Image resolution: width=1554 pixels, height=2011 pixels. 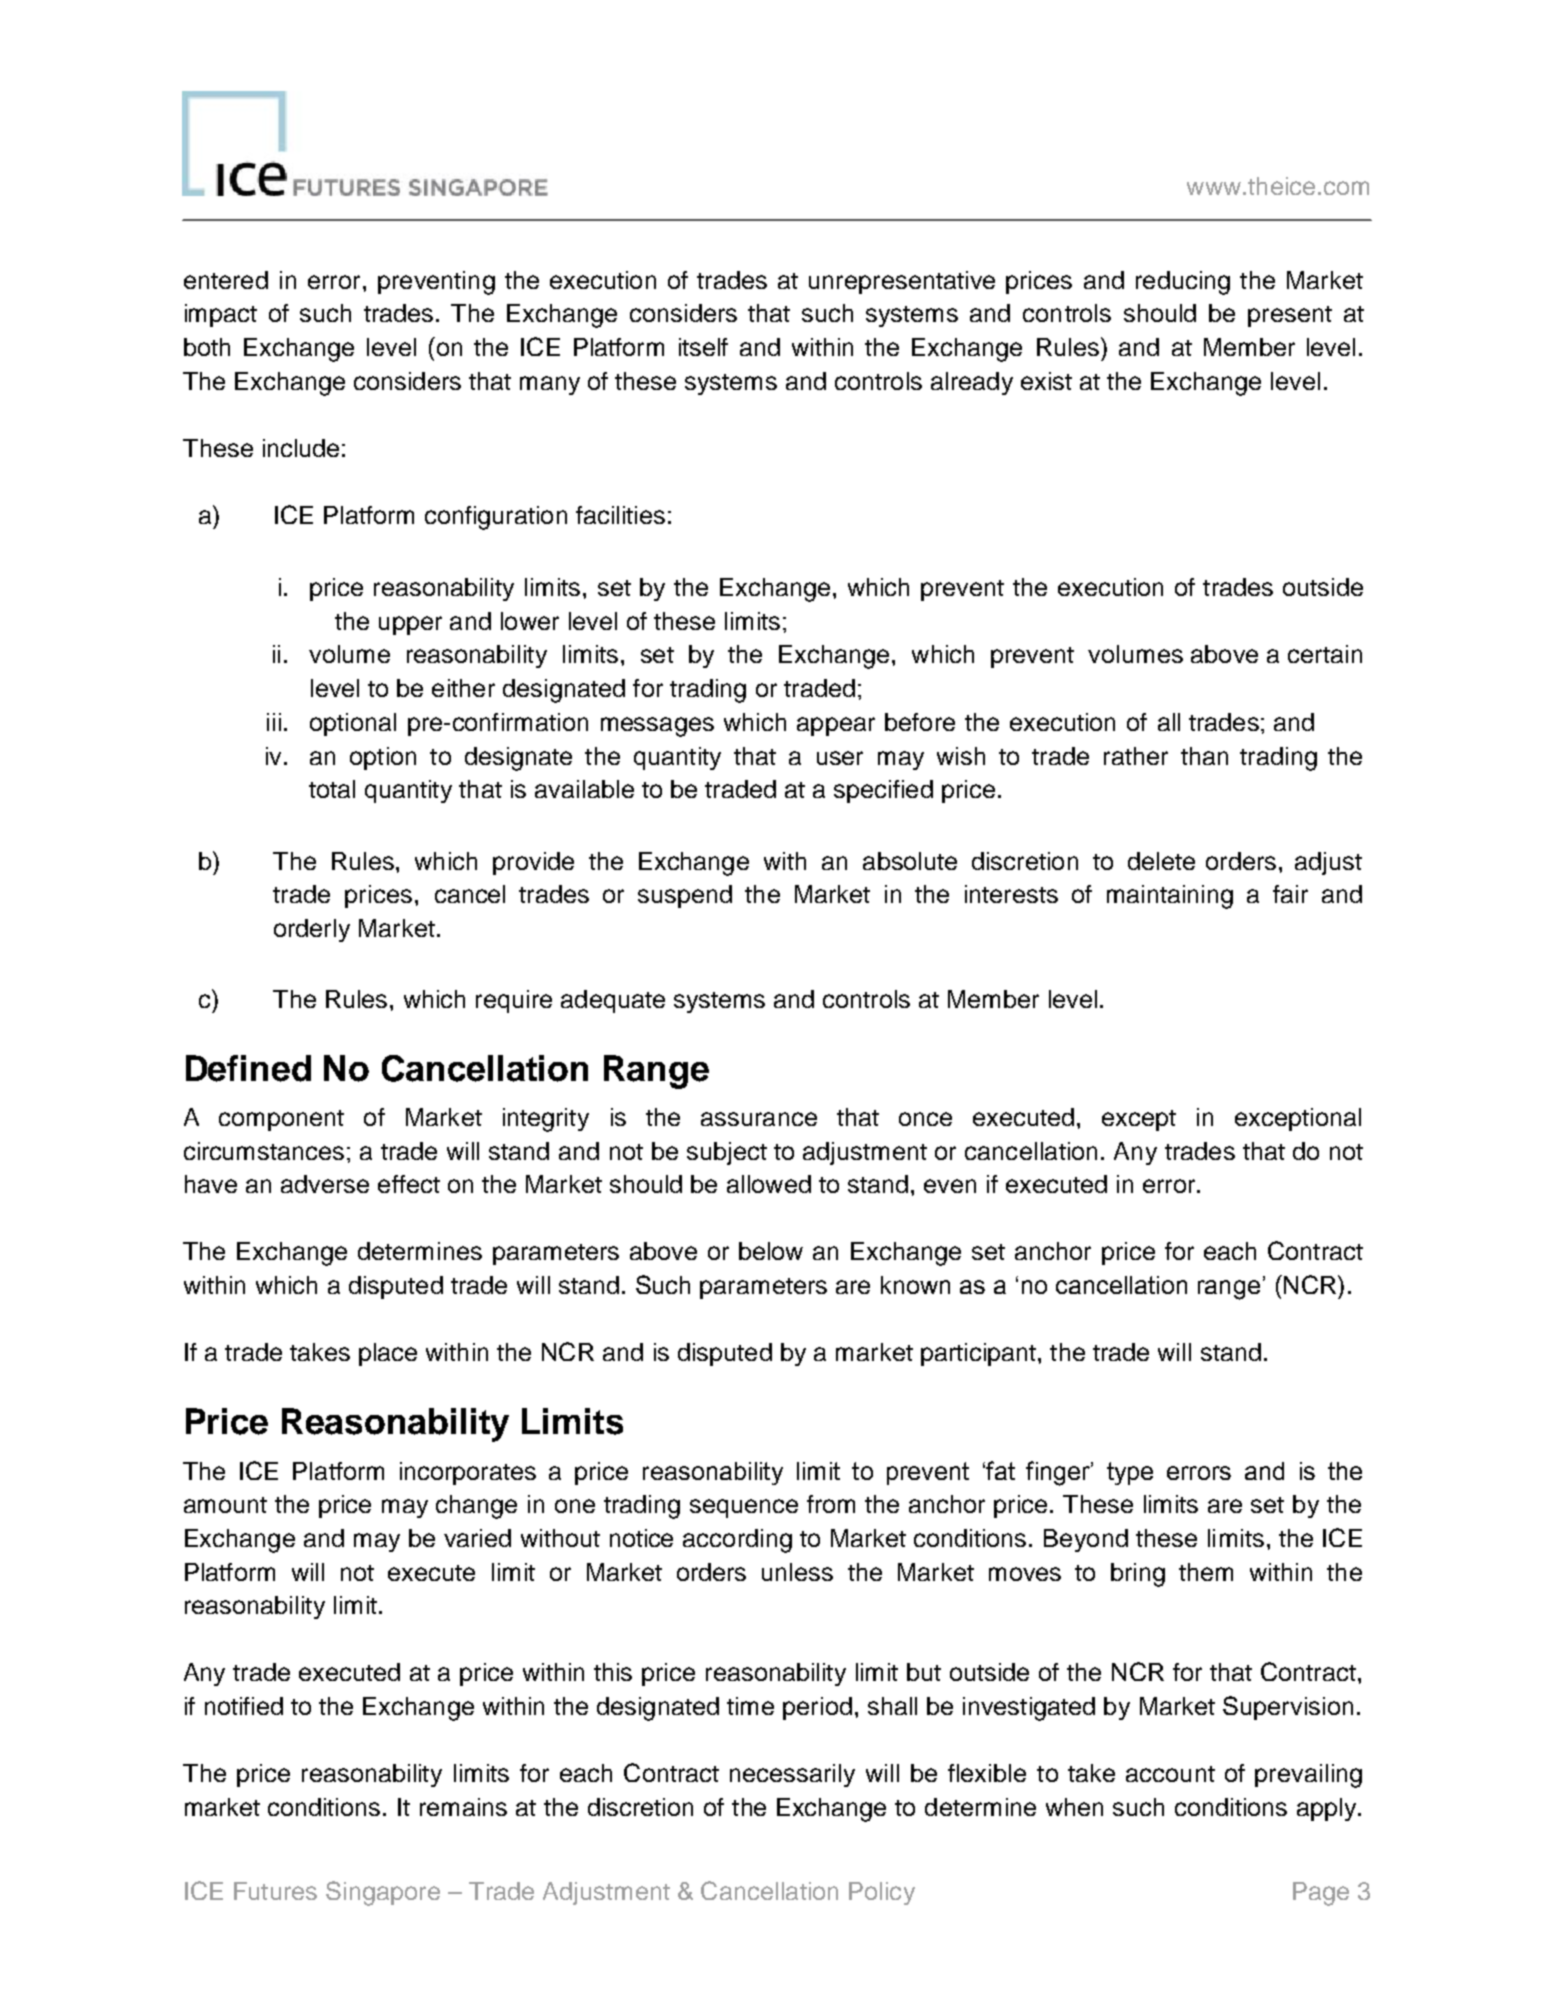 I want to click on below, so click(x=771, y=1251).
